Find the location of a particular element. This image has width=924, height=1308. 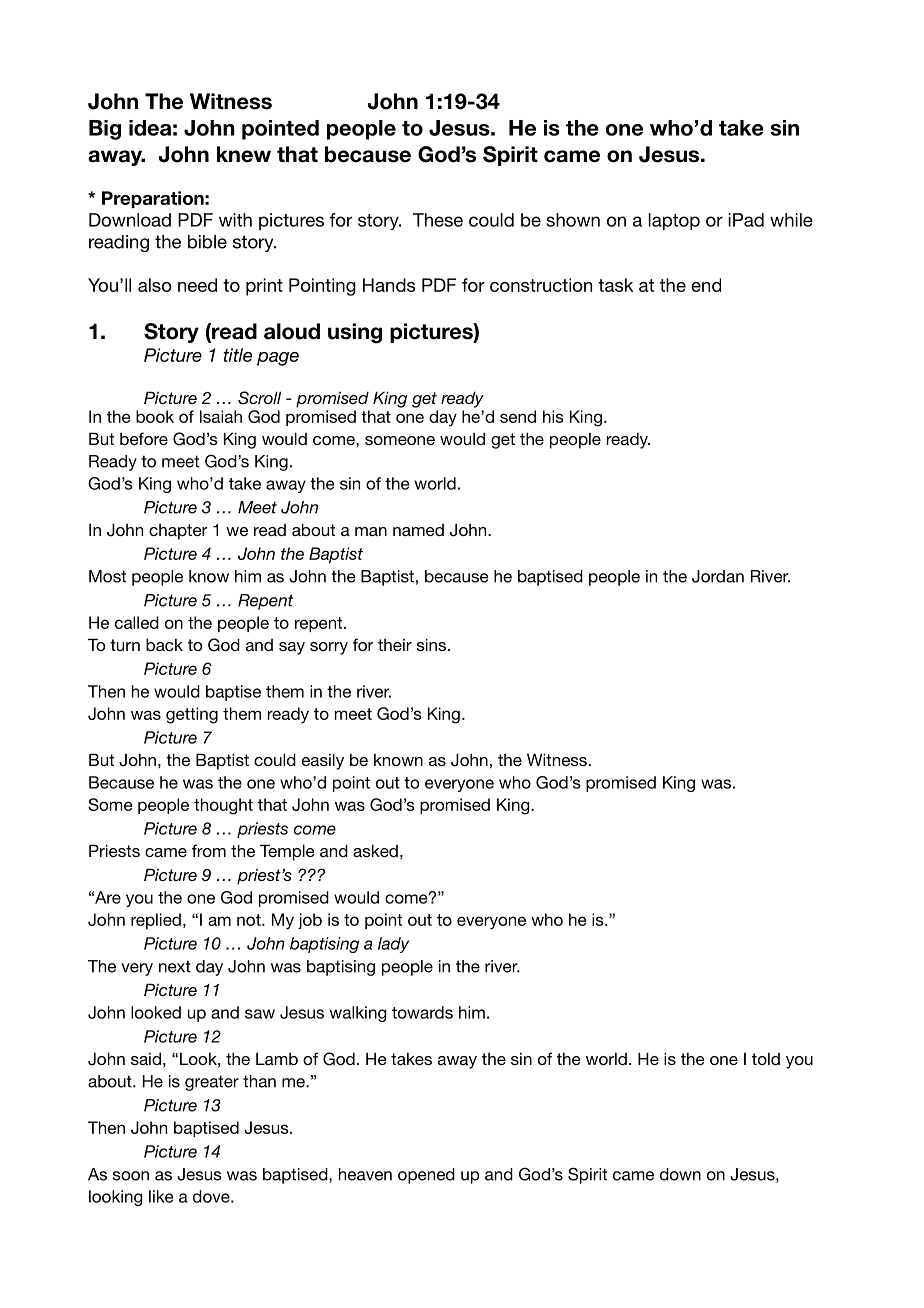

send is located at coordinates (518, 416).
